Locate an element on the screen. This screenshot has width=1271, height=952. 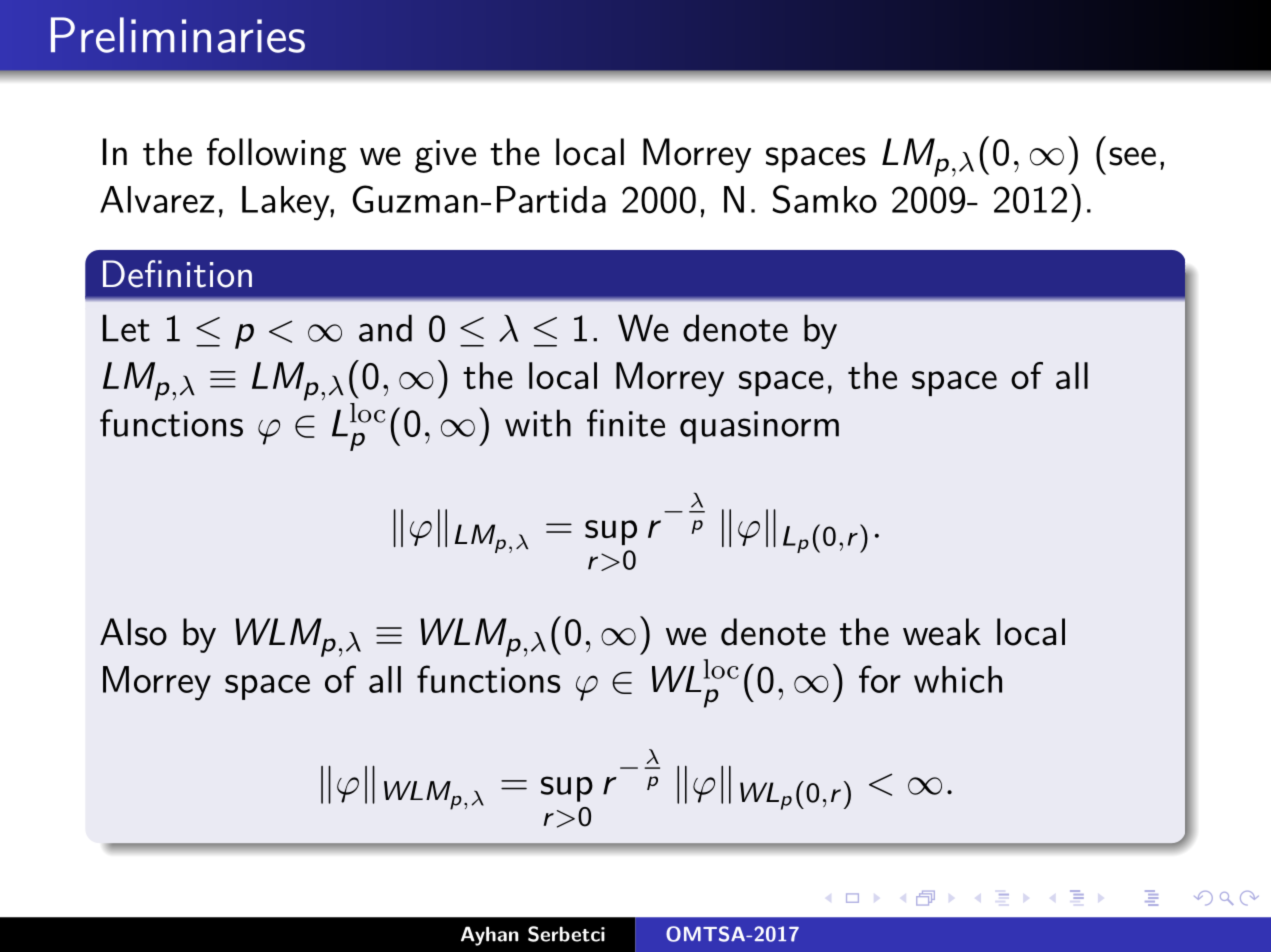
Let is located at coordinates (126, 328).
